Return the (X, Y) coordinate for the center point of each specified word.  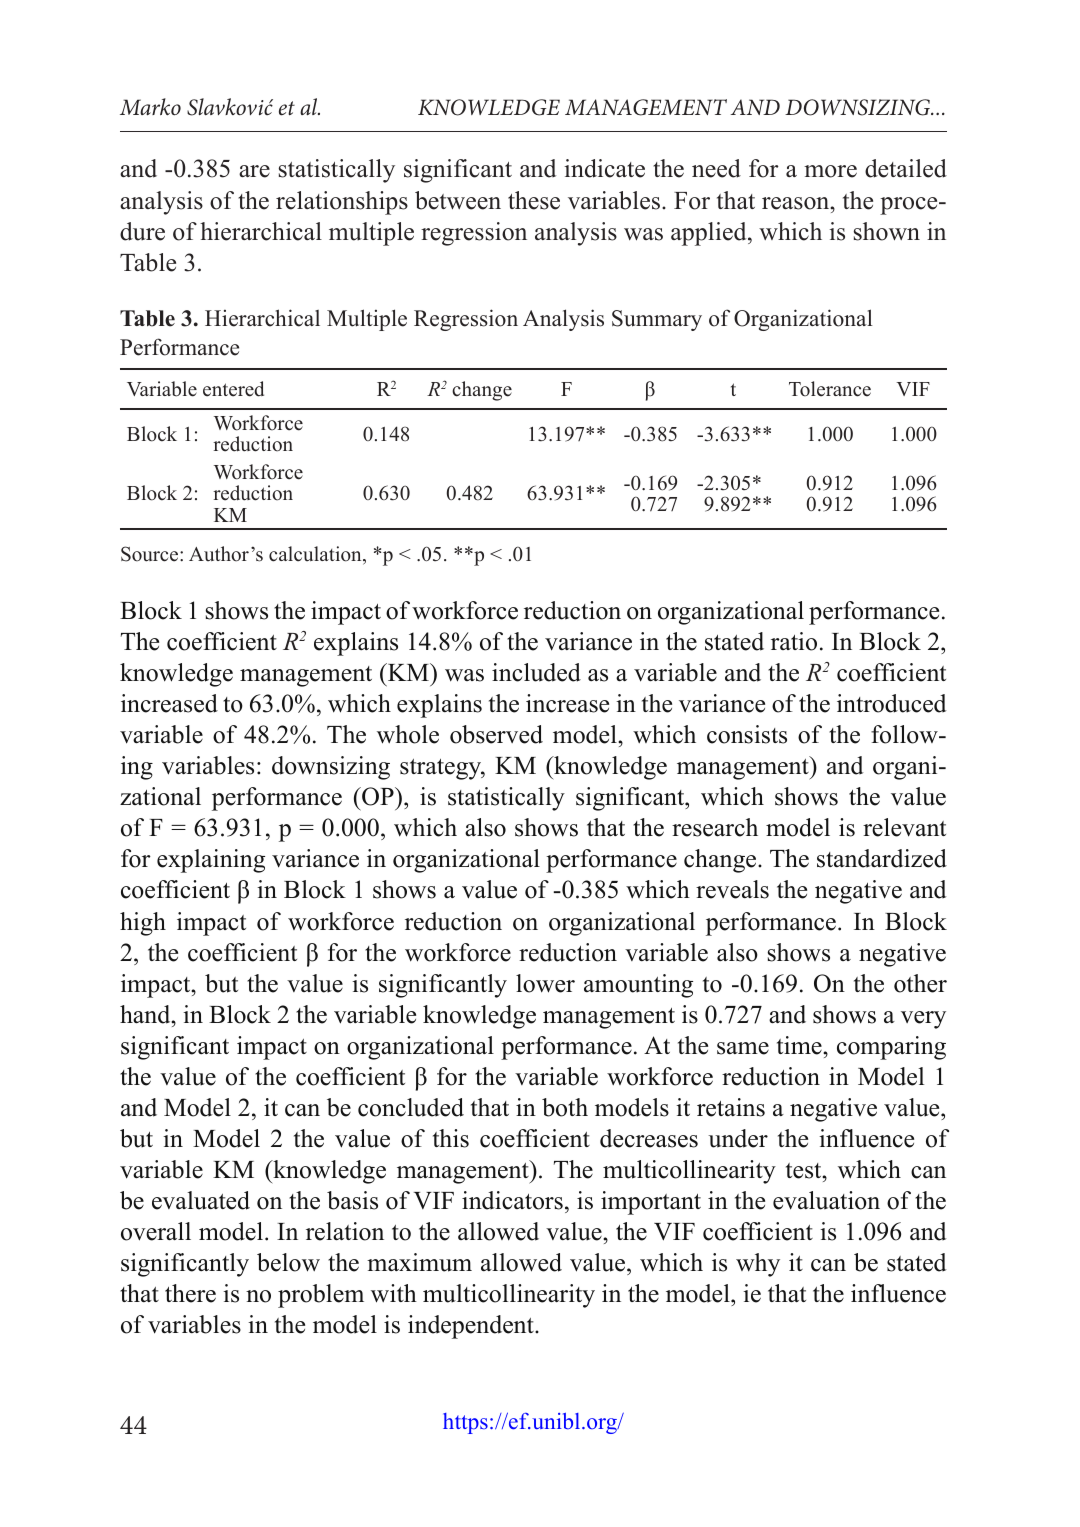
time (800, 1045)
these (534, 200)
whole (408, 734)
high (143, 924)
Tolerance (830, 389)
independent (472, 1327)
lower (545, 983)
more (830, 171)
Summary (657, 320)
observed (496, 734)
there (190, 1293)
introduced (892, 703)
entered (233, 389)
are (254, 171)
